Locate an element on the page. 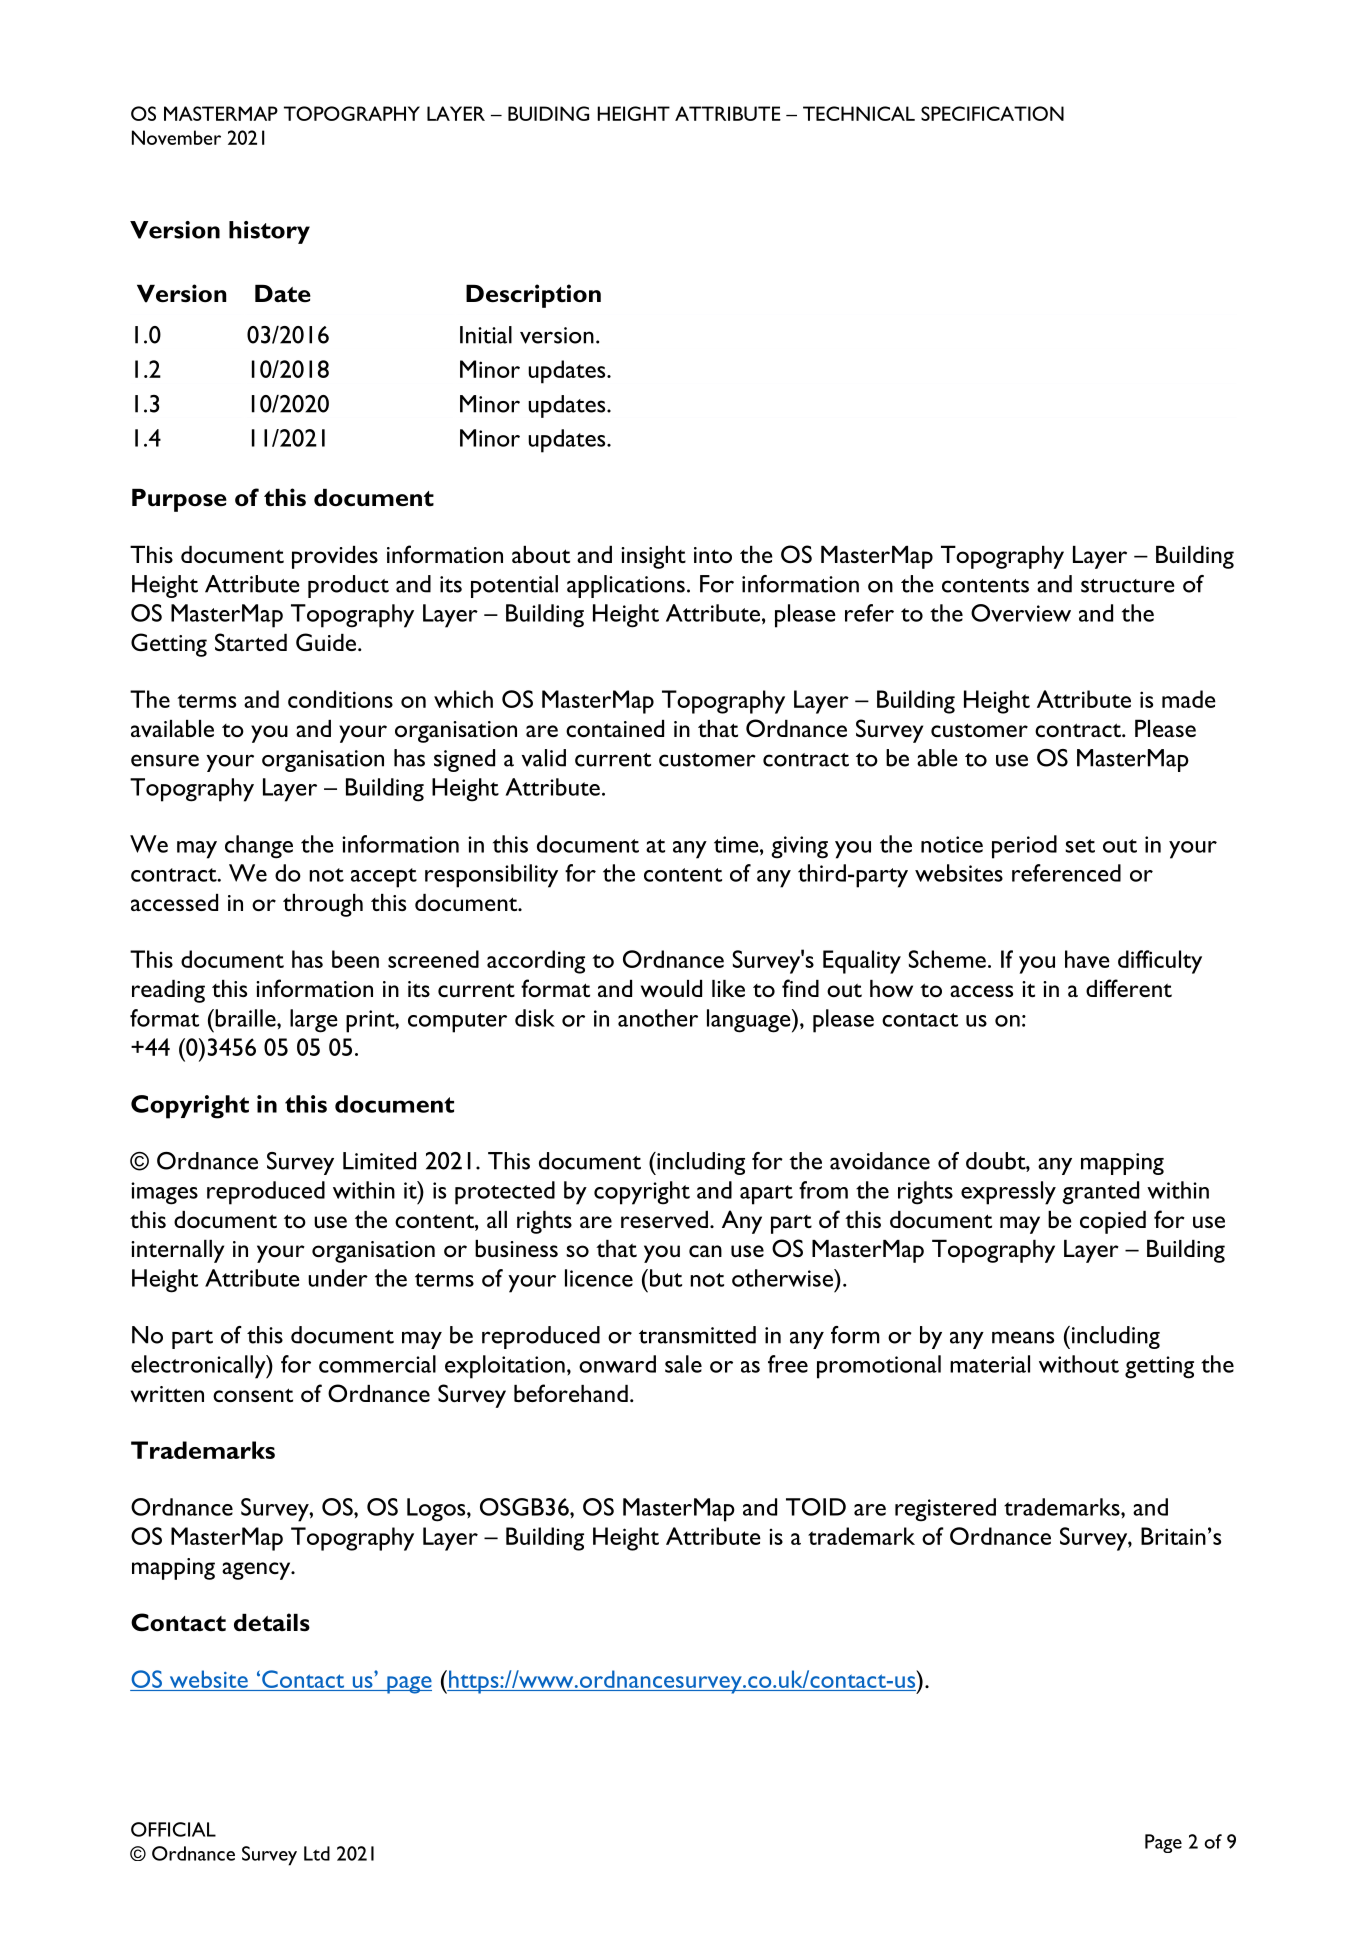 This image has width=1367, height=1933. history is located at coordinates (269, 232).
